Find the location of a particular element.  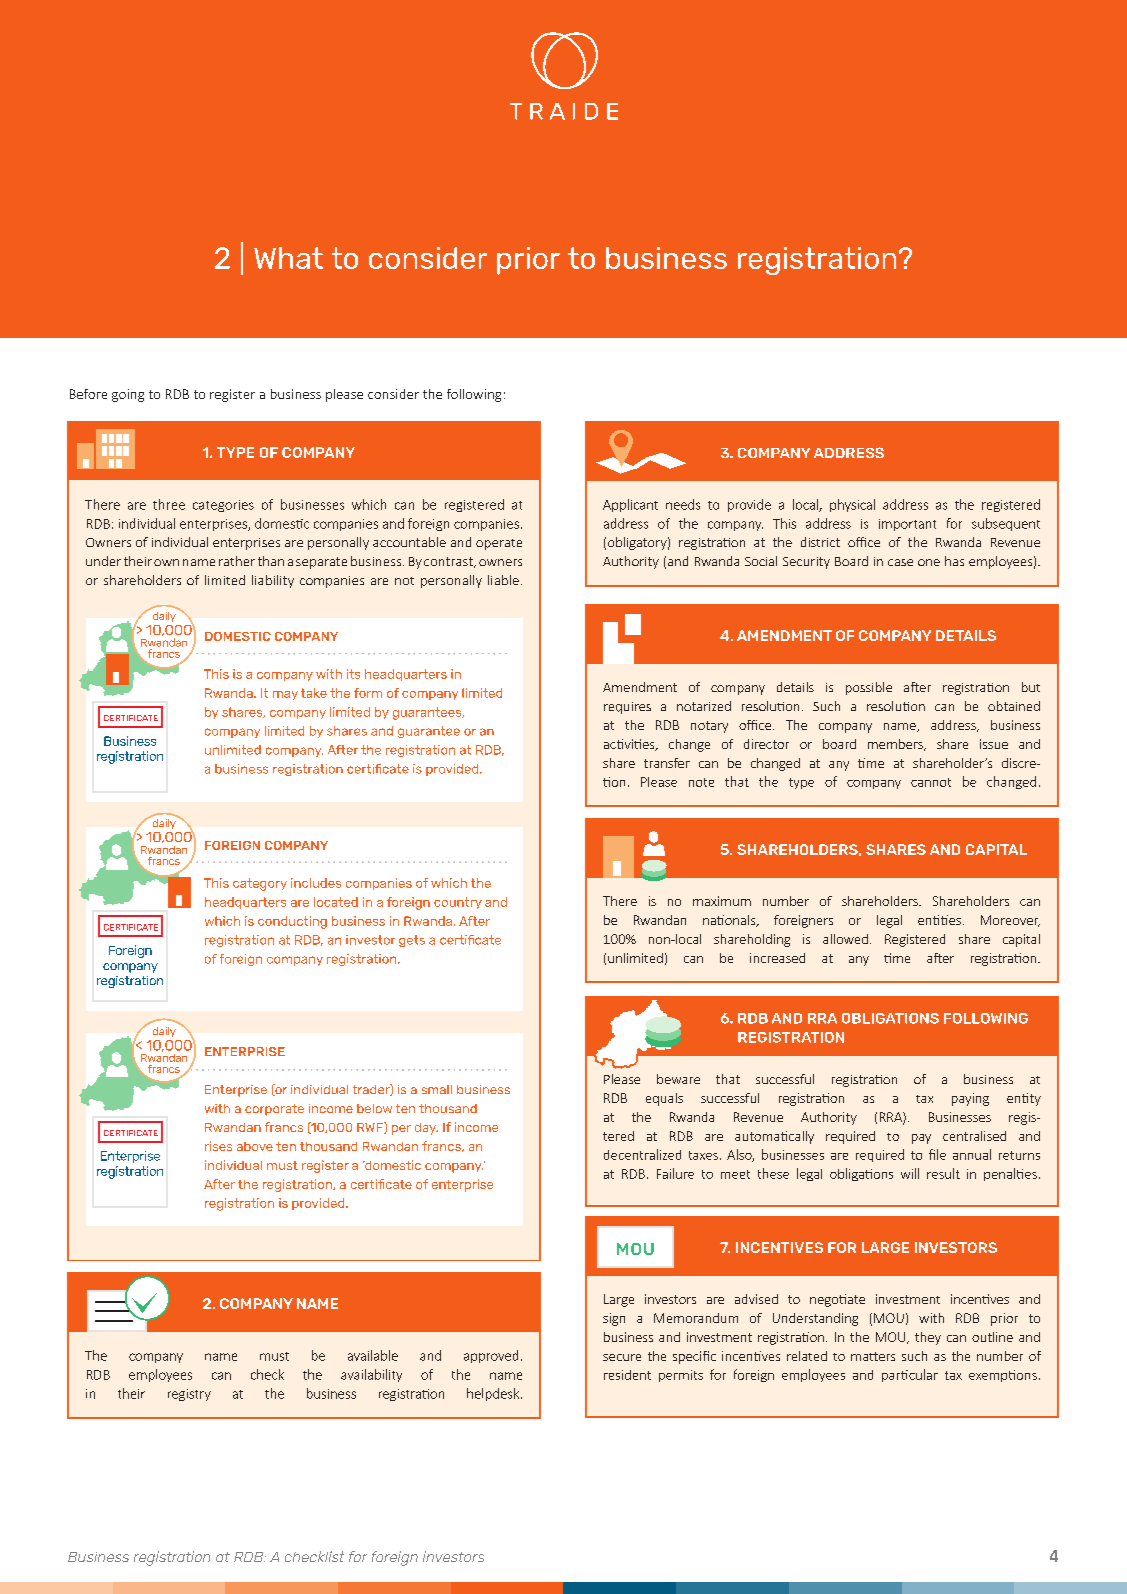

cannot is located at coordinates (931, 782).
